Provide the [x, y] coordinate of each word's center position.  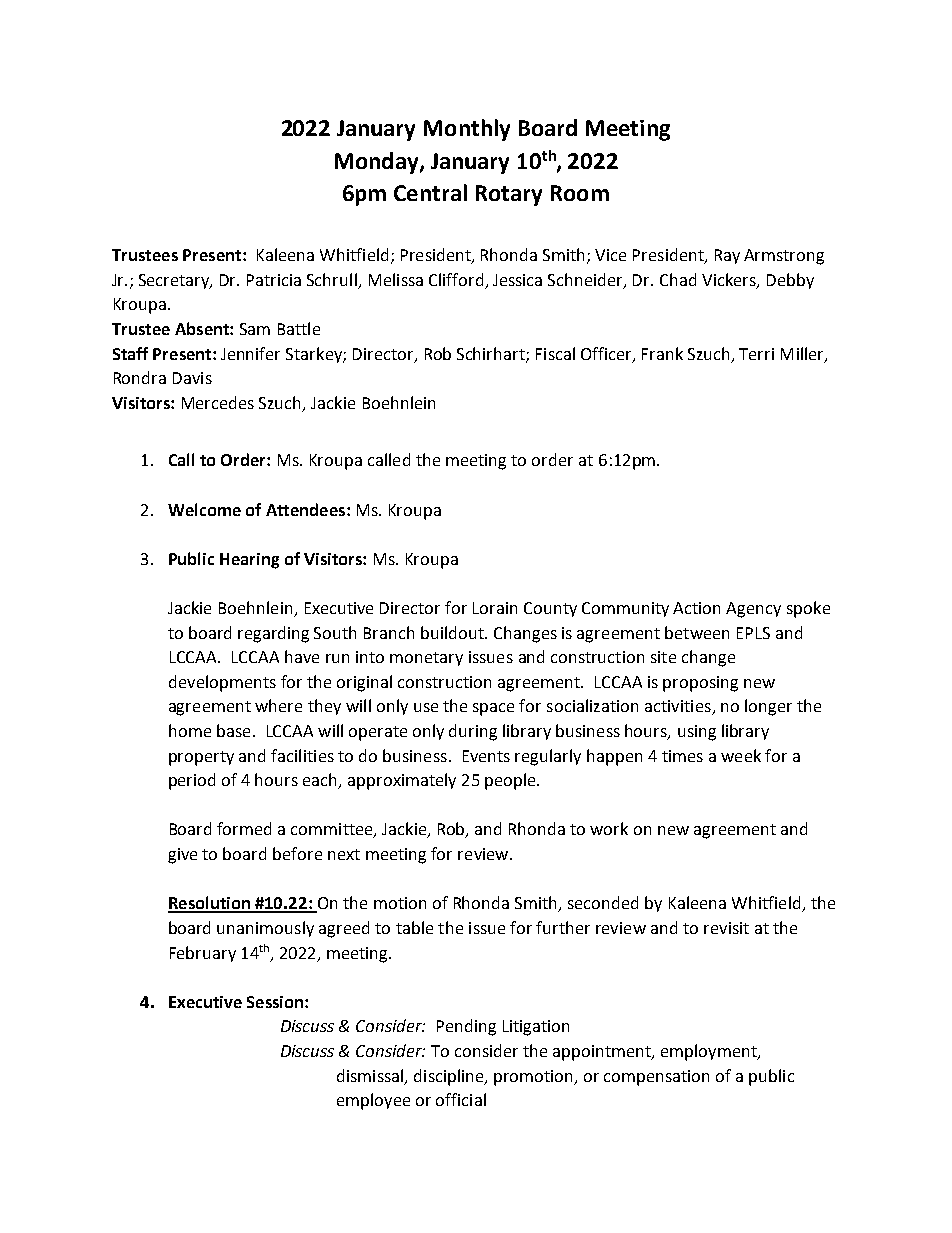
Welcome [204, 509]
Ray [727, 256]
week [741, 755]
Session [276, 1002]
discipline [450, 1077]
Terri [756, 354]
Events [486, 756]
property [201, 758]
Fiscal [555, 353]
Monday [378, 163]
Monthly [467, 130]
